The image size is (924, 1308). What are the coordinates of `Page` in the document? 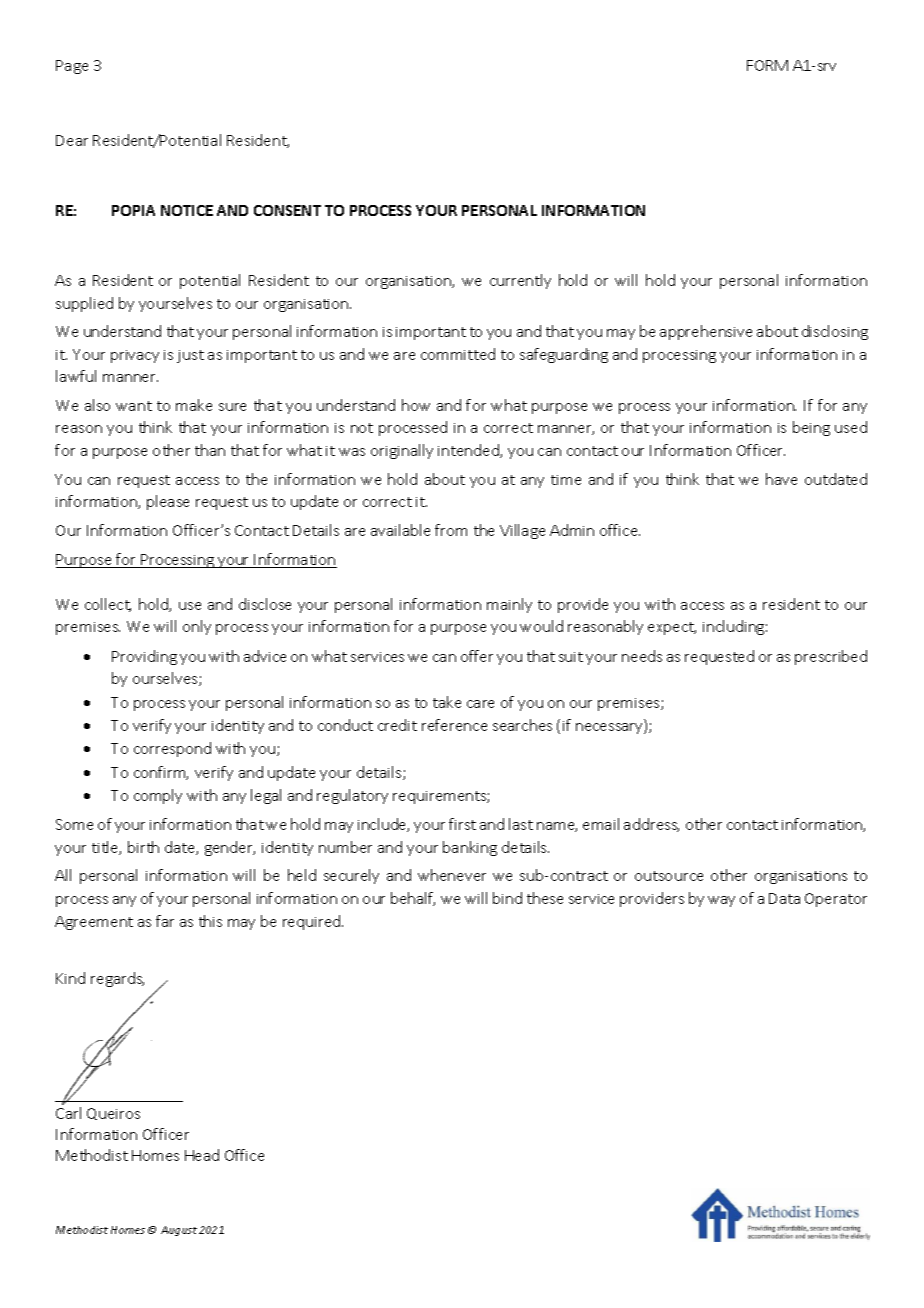 It's located at (72, 67).
